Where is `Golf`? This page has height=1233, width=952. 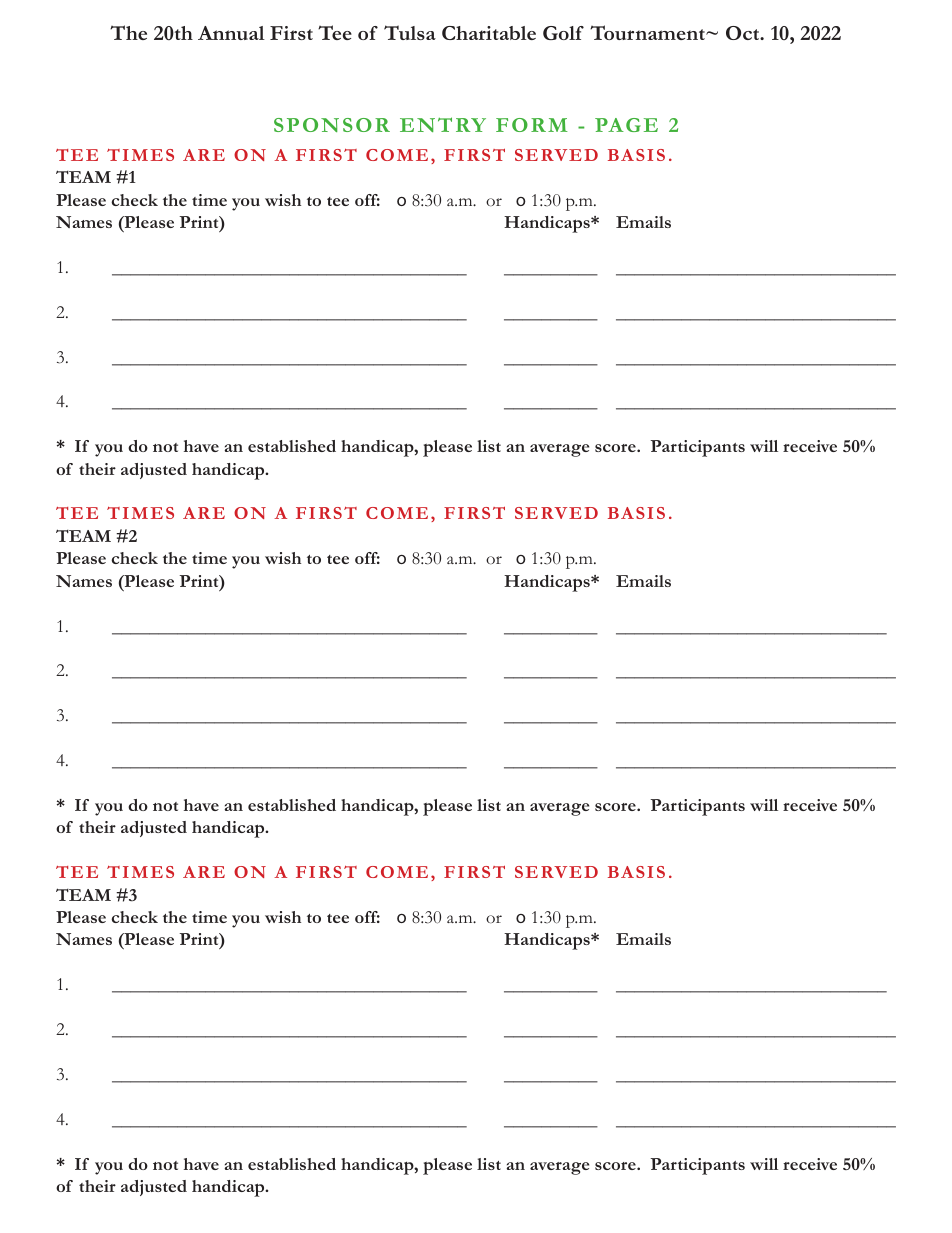
Golf is located at coordinates (563, 33).
